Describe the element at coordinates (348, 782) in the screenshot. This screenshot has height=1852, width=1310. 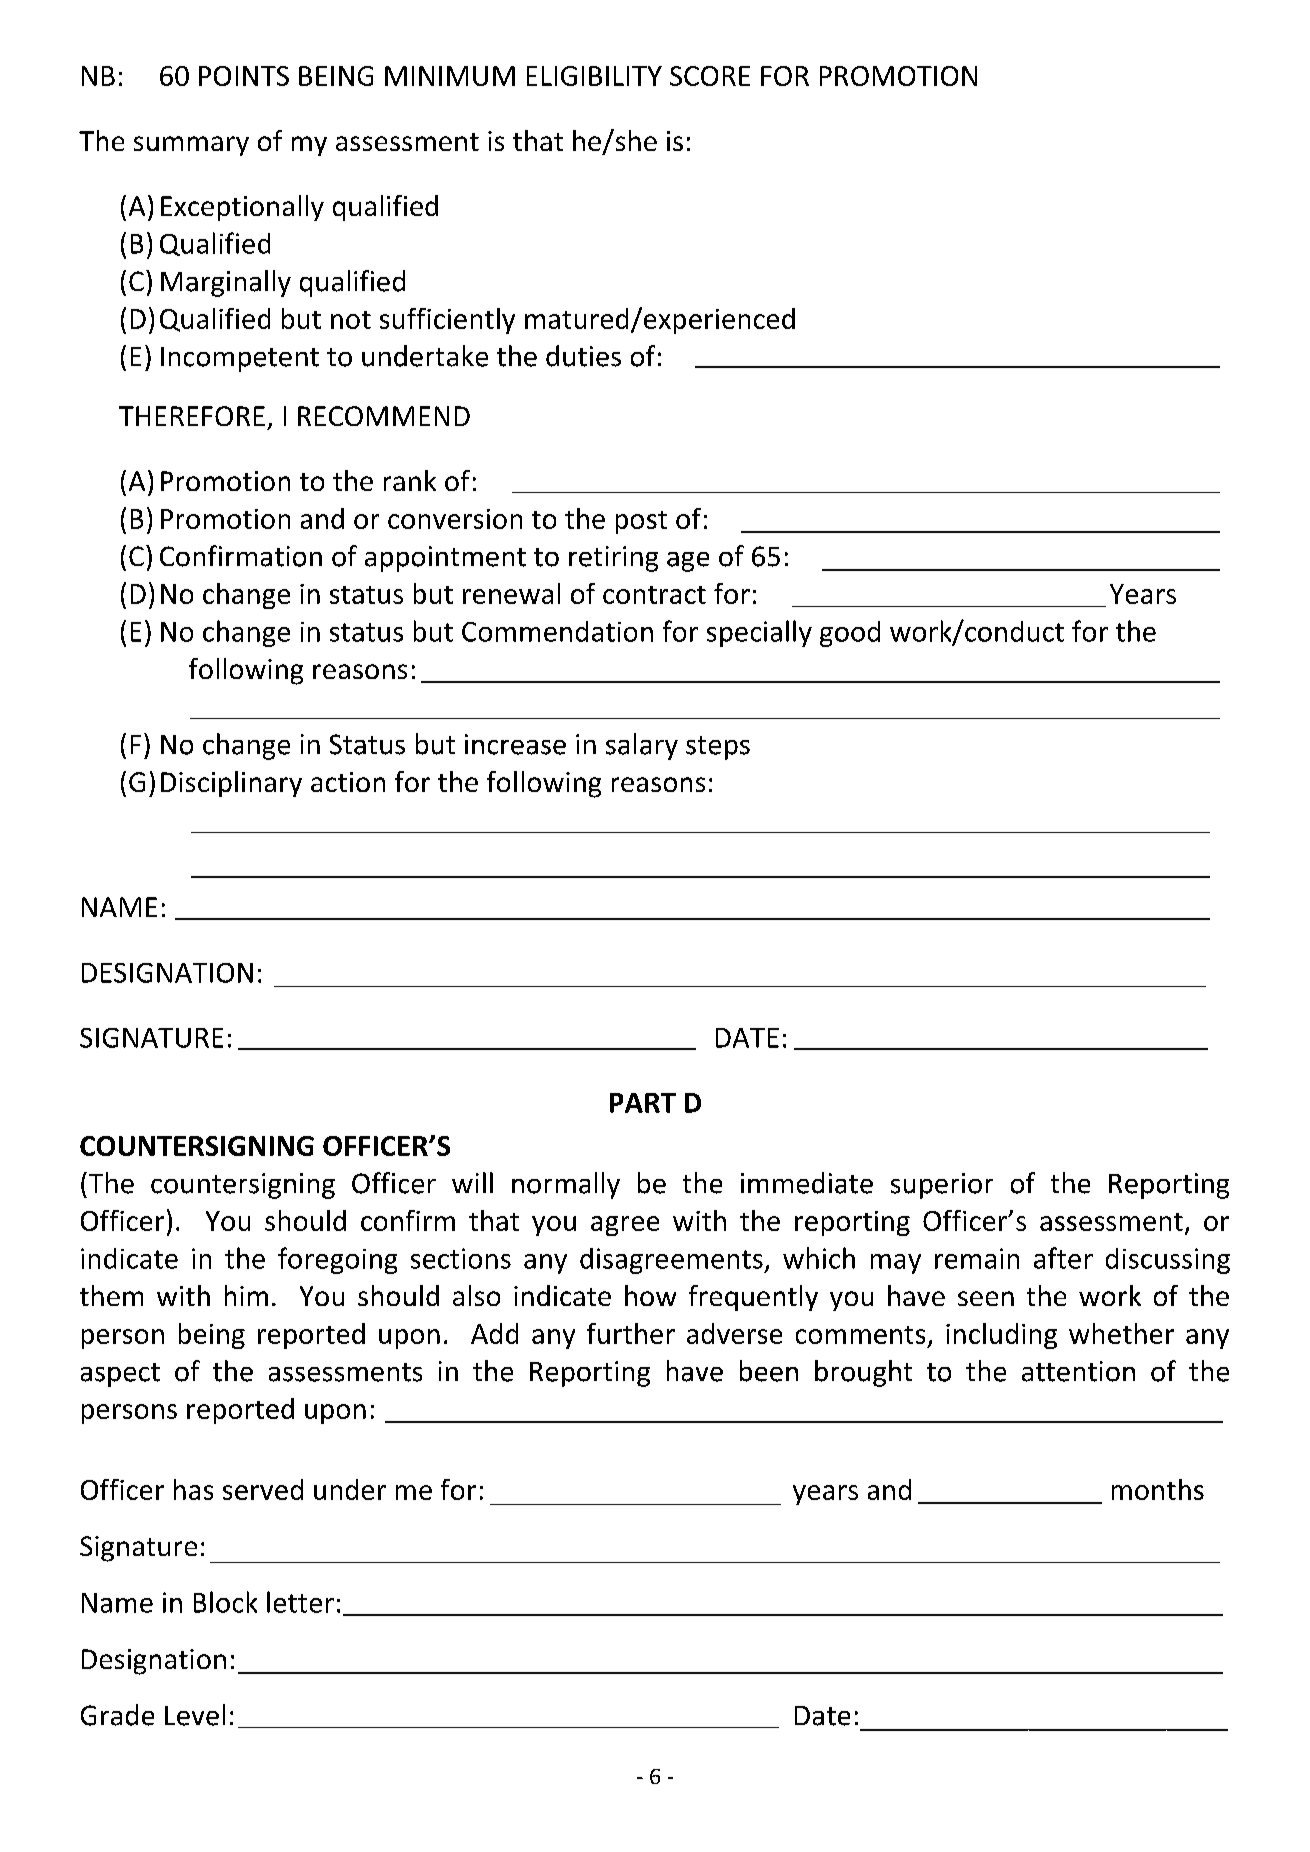
I see `action` at that location.
